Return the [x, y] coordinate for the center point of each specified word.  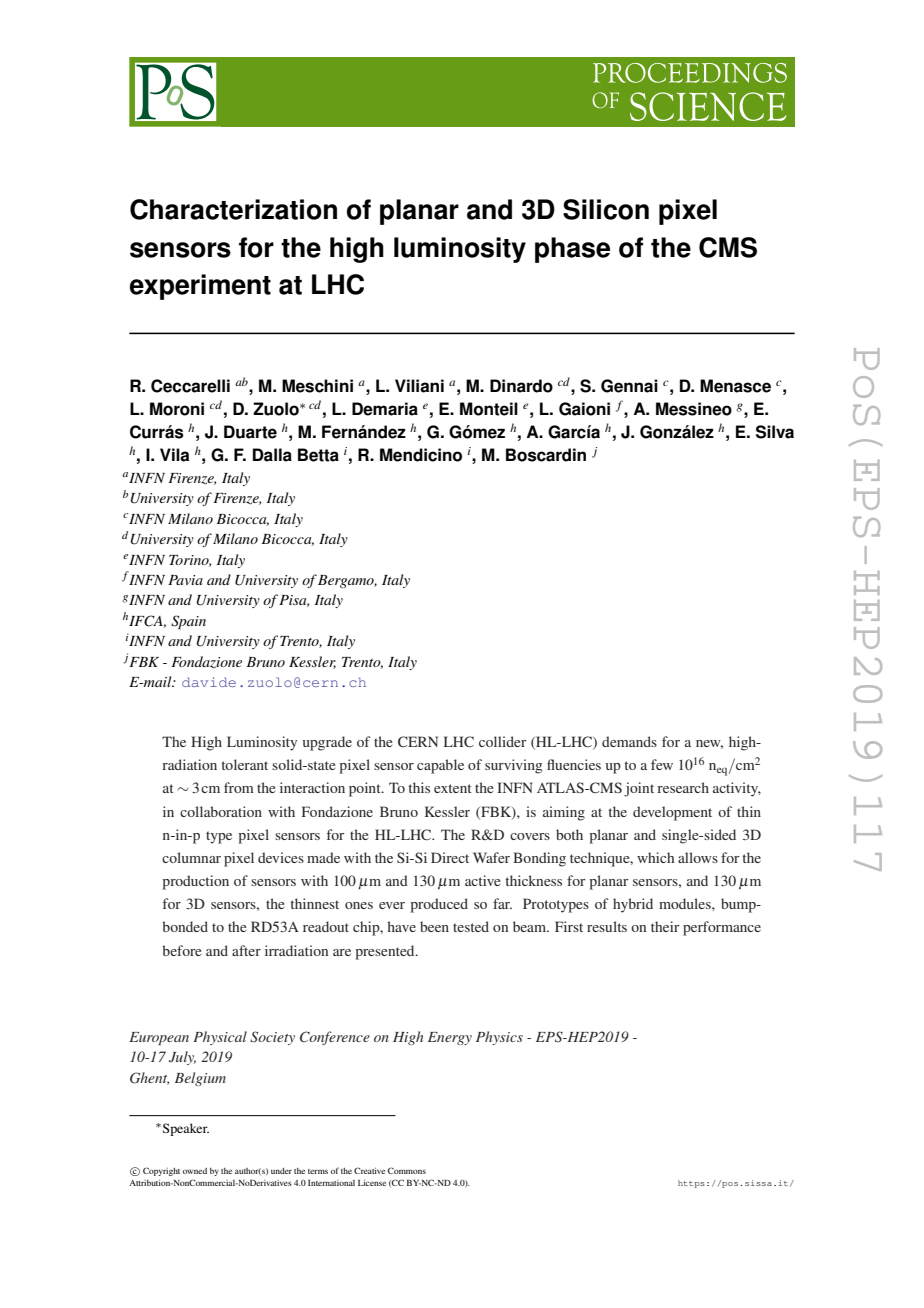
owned [195, 1171]
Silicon [606, 209]
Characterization [233, 209]
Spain [188, 622]
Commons [407, 1170]
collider [503, 741]
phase [572, 250]
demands [629, 741]
